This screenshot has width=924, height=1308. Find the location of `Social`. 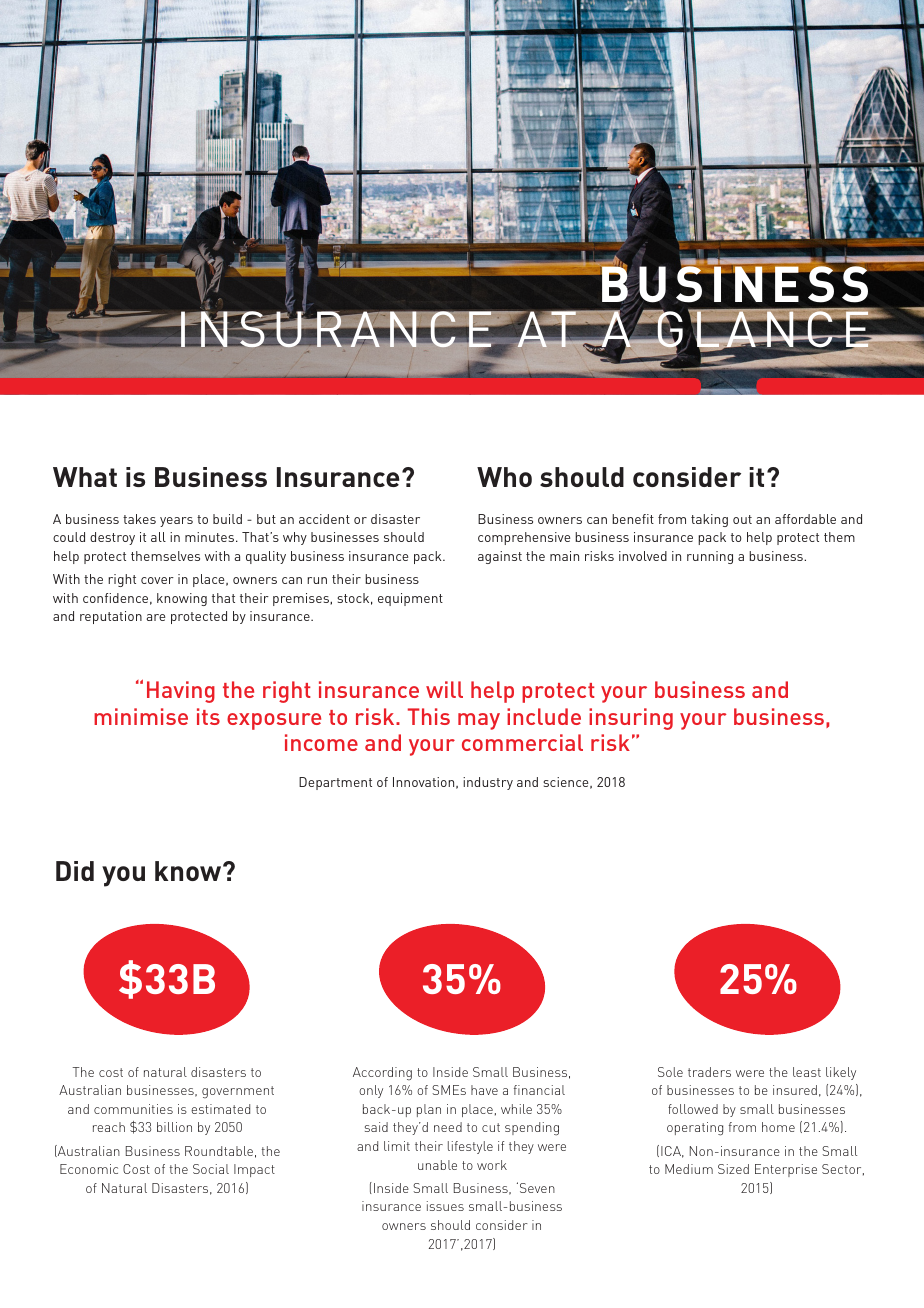

Social is located at coordinates (211, 1169).
